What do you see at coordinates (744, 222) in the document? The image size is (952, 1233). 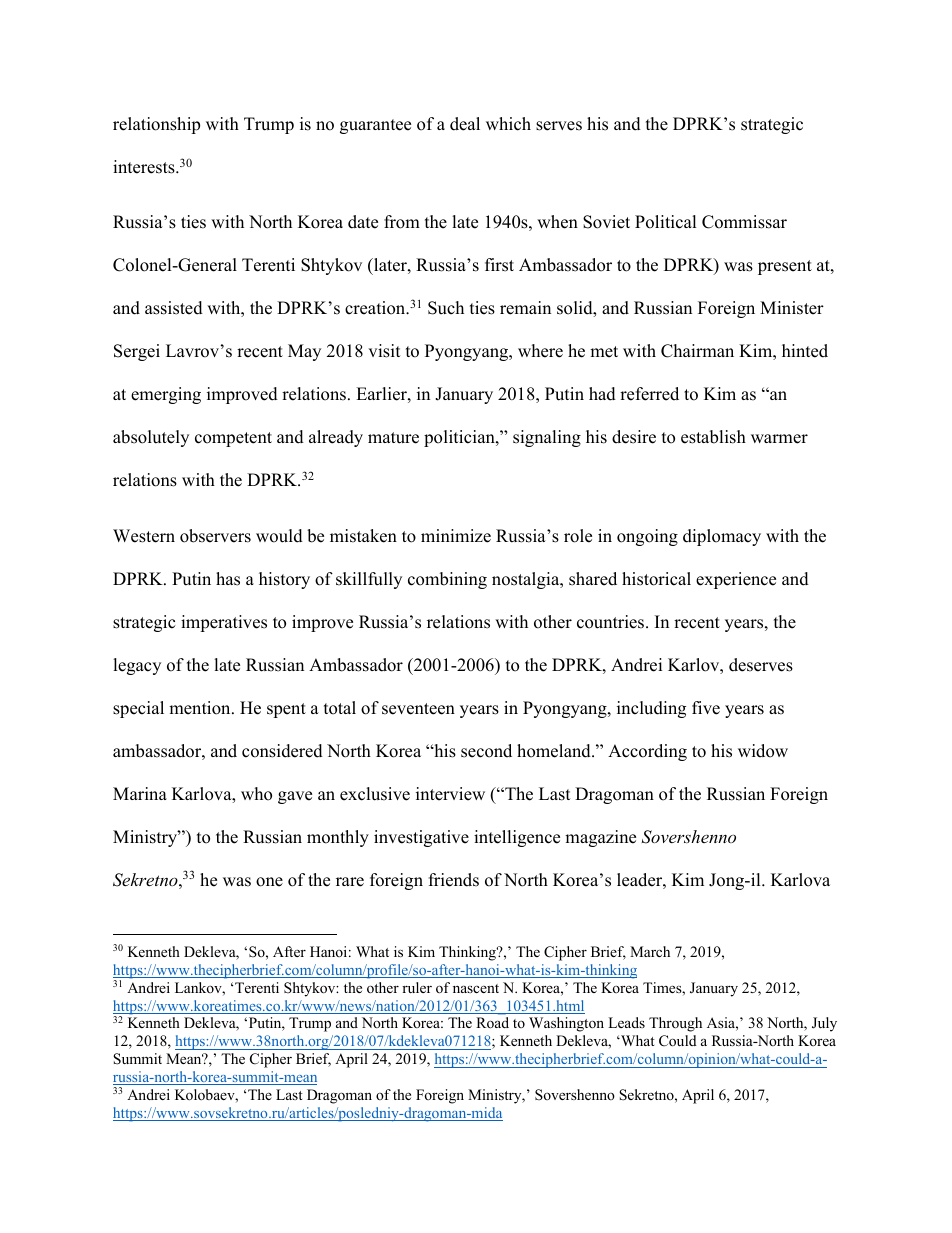 I see `Commissar` at bounding box center [744, 222].
